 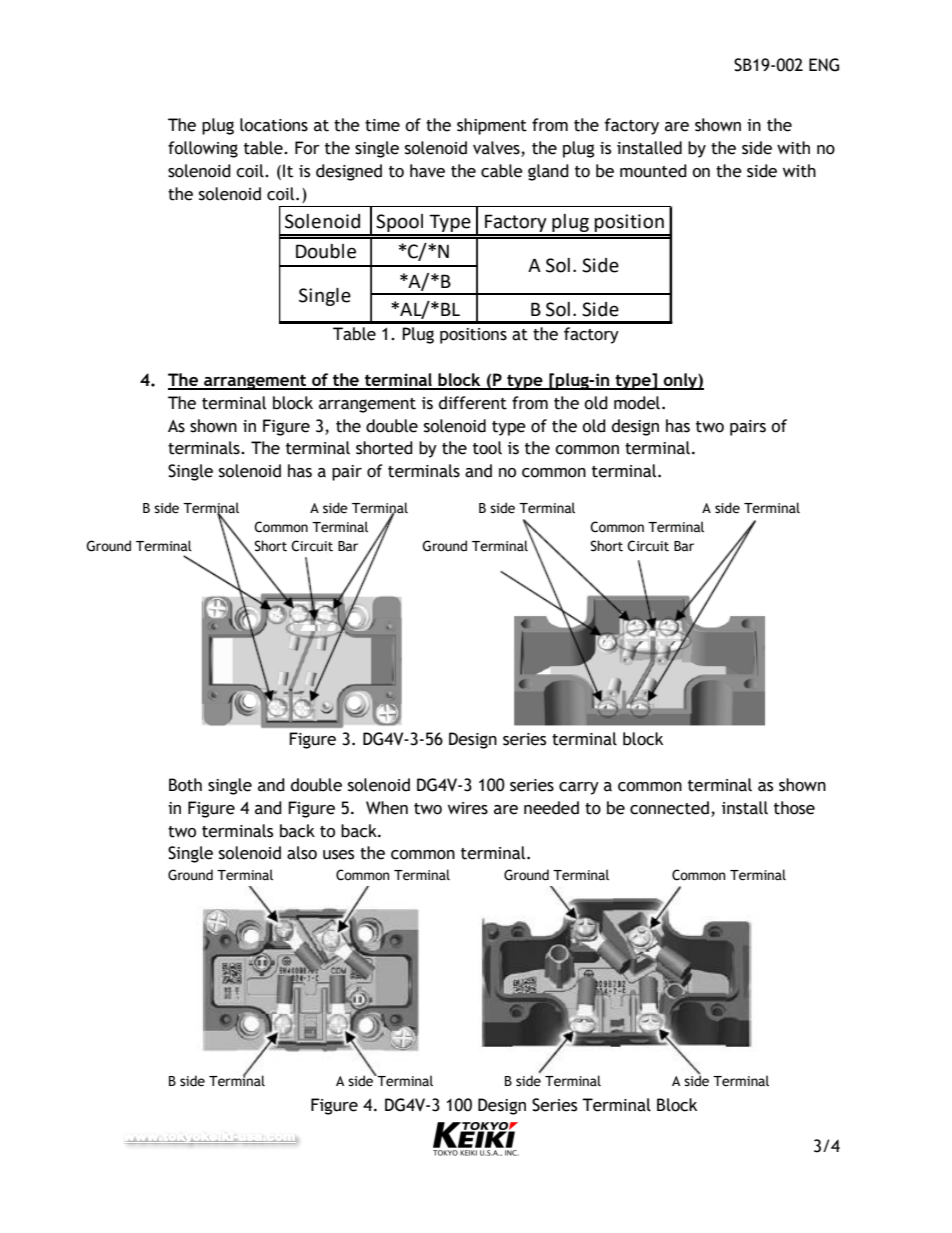 What do you see at coordinates (492, 126) in the image?
I see `shipment` at bounding box center [492, 126].
